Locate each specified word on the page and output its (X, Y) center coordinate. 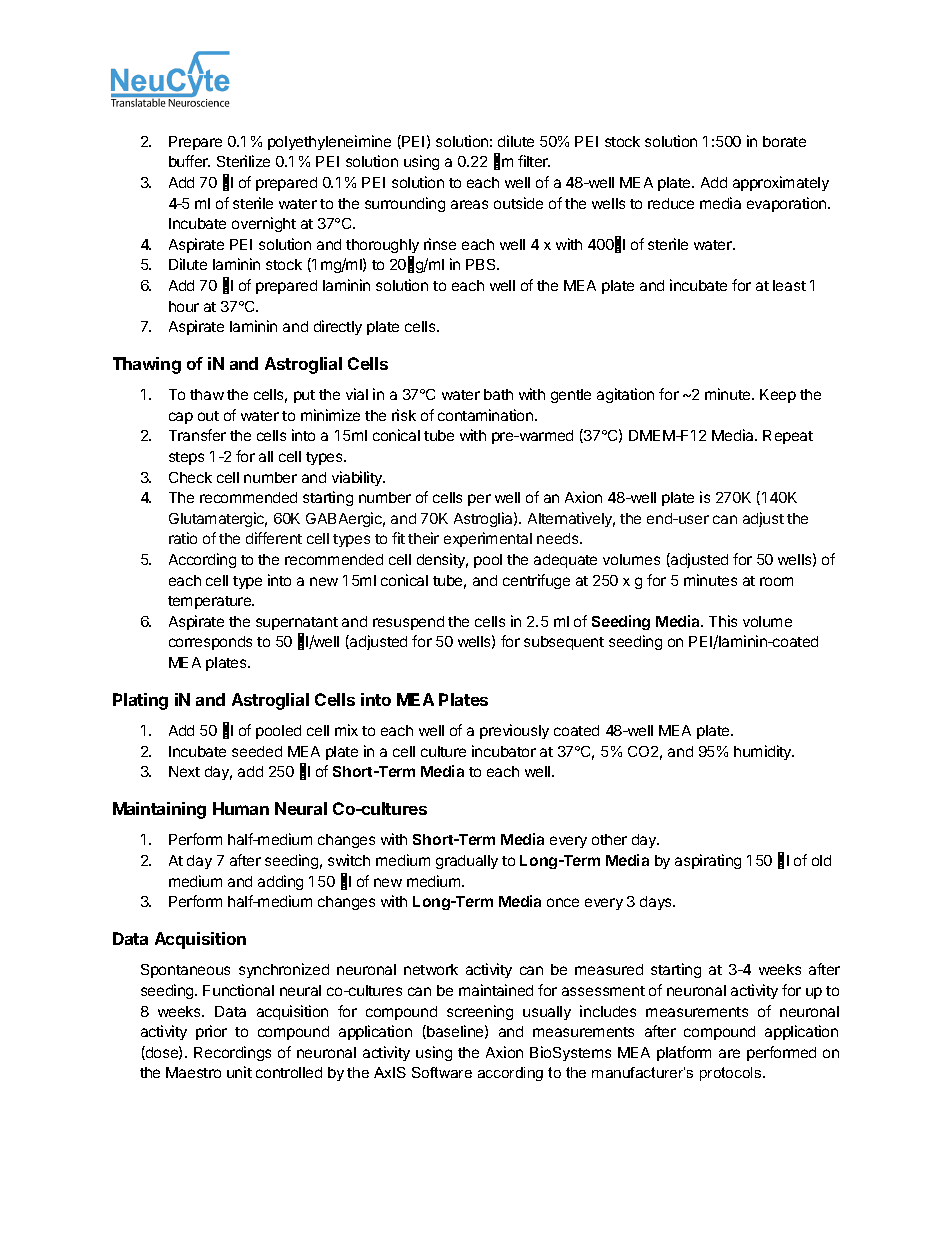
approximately (781, 183)
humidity (764, 752)
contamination (487, 415)
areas (469, 204)
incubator (504, 751)
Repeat (788, 437)
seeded (257, 751)
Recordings (232, 1053)
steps (186, 458)
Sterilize (243, 161)
